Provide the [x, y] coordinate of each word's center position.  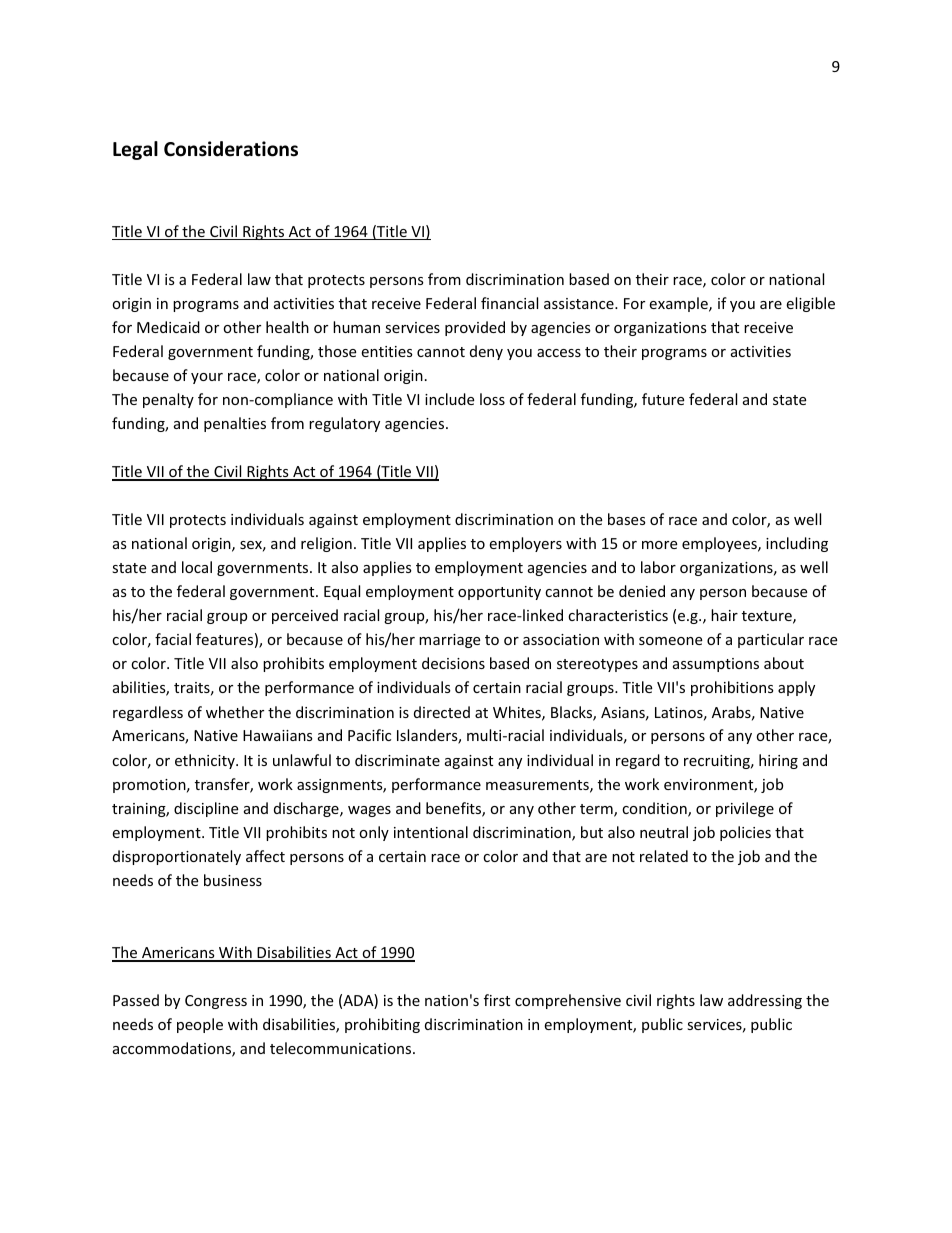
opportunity [499, 593]
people [200, 1025]
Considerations [231, 149]
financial [509, 303]
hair [724, 615]
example [679, 304]
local [197, 567]
